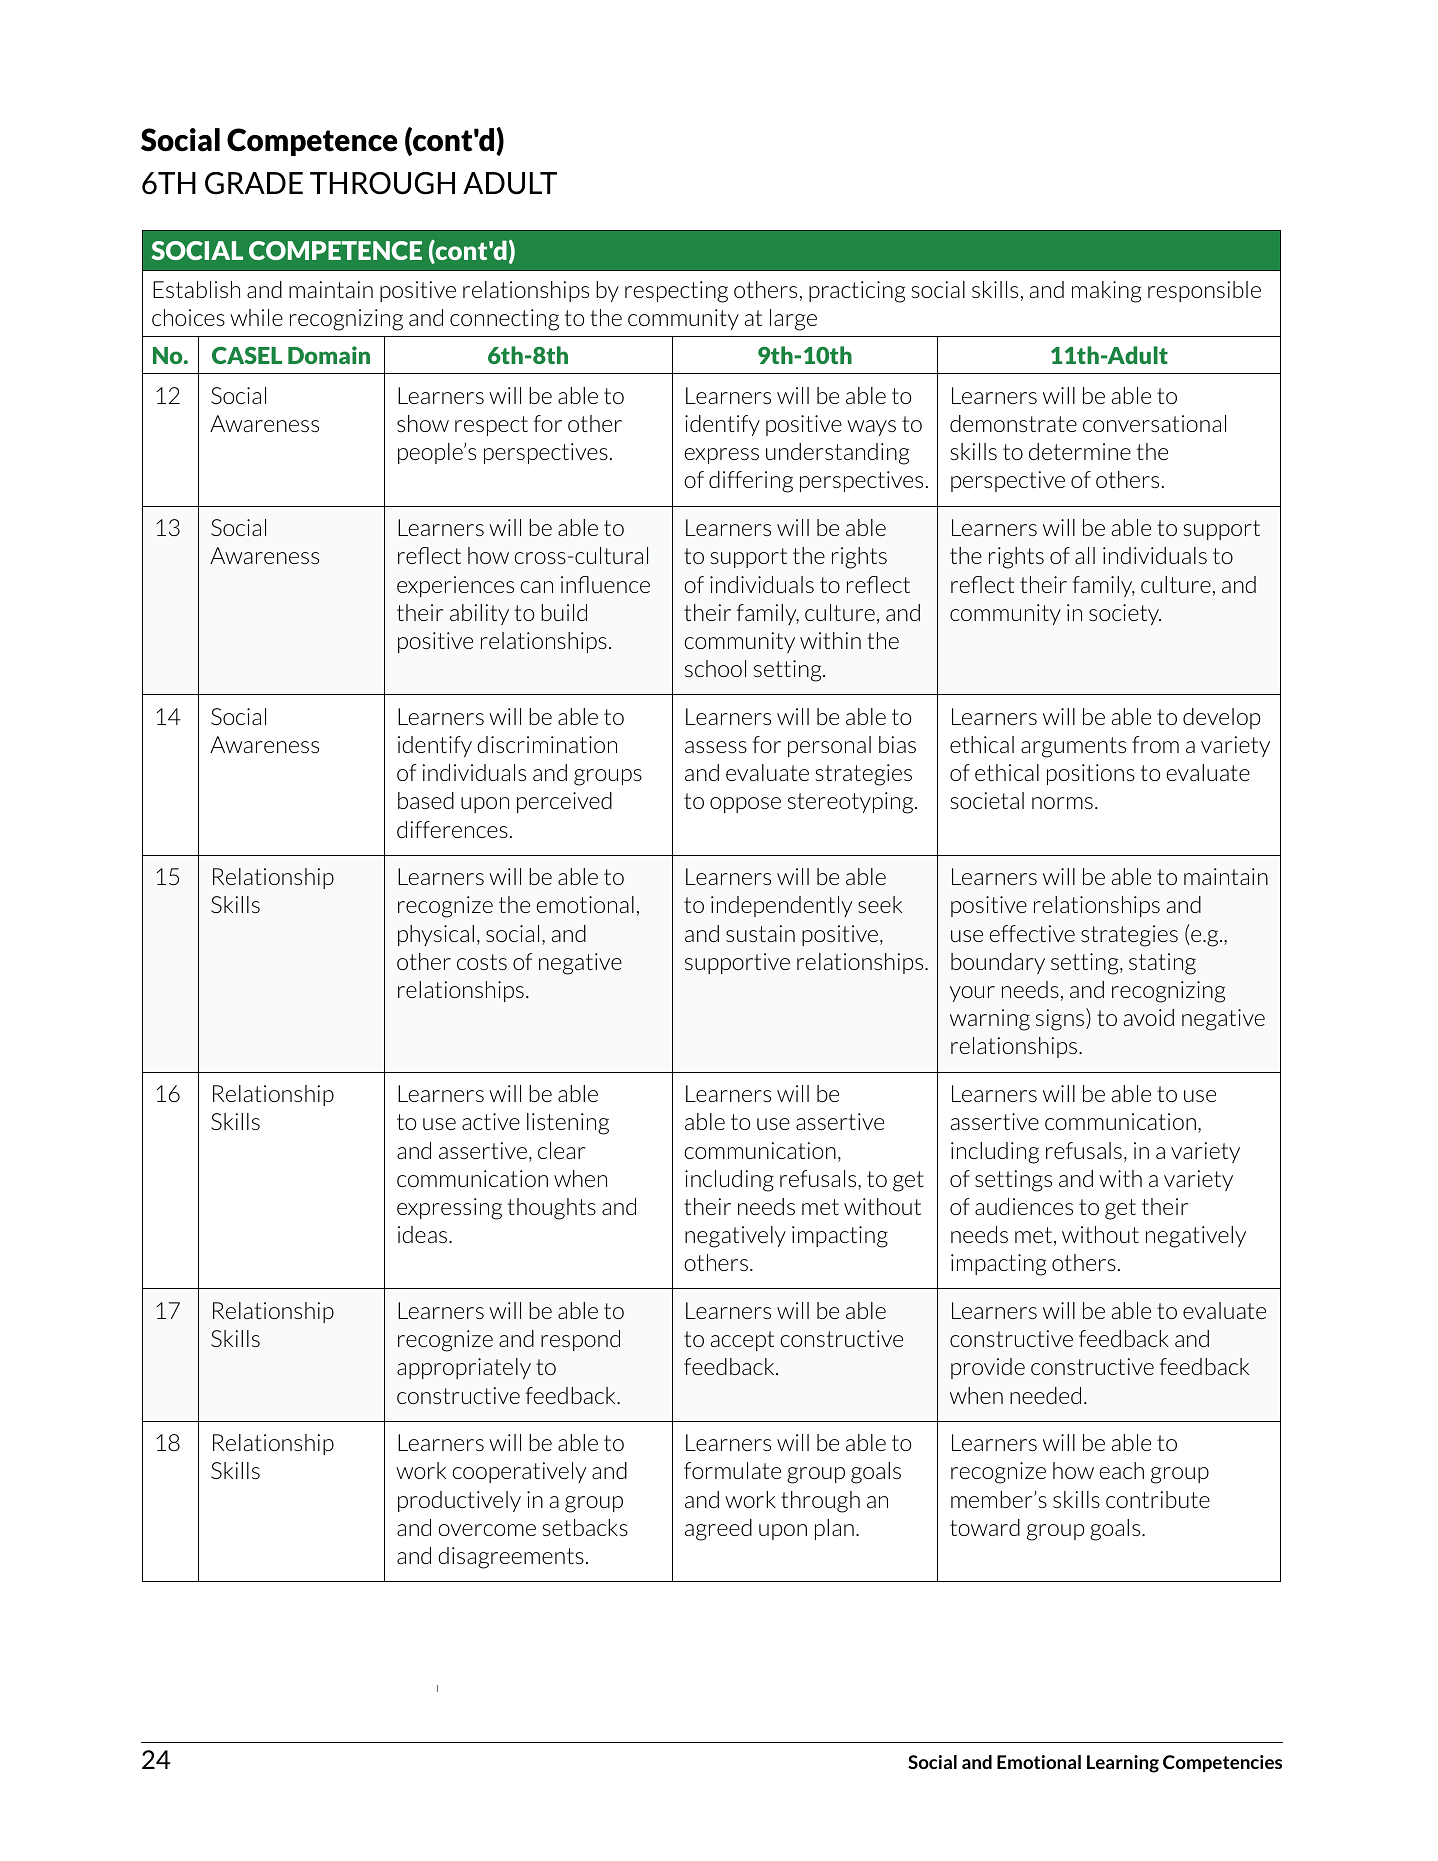 This screenshot has width=1438, height=1861. What do you see at coordinates (716, 747) in the screenshot?
I see `assess` at bounding box center [716, 747].
